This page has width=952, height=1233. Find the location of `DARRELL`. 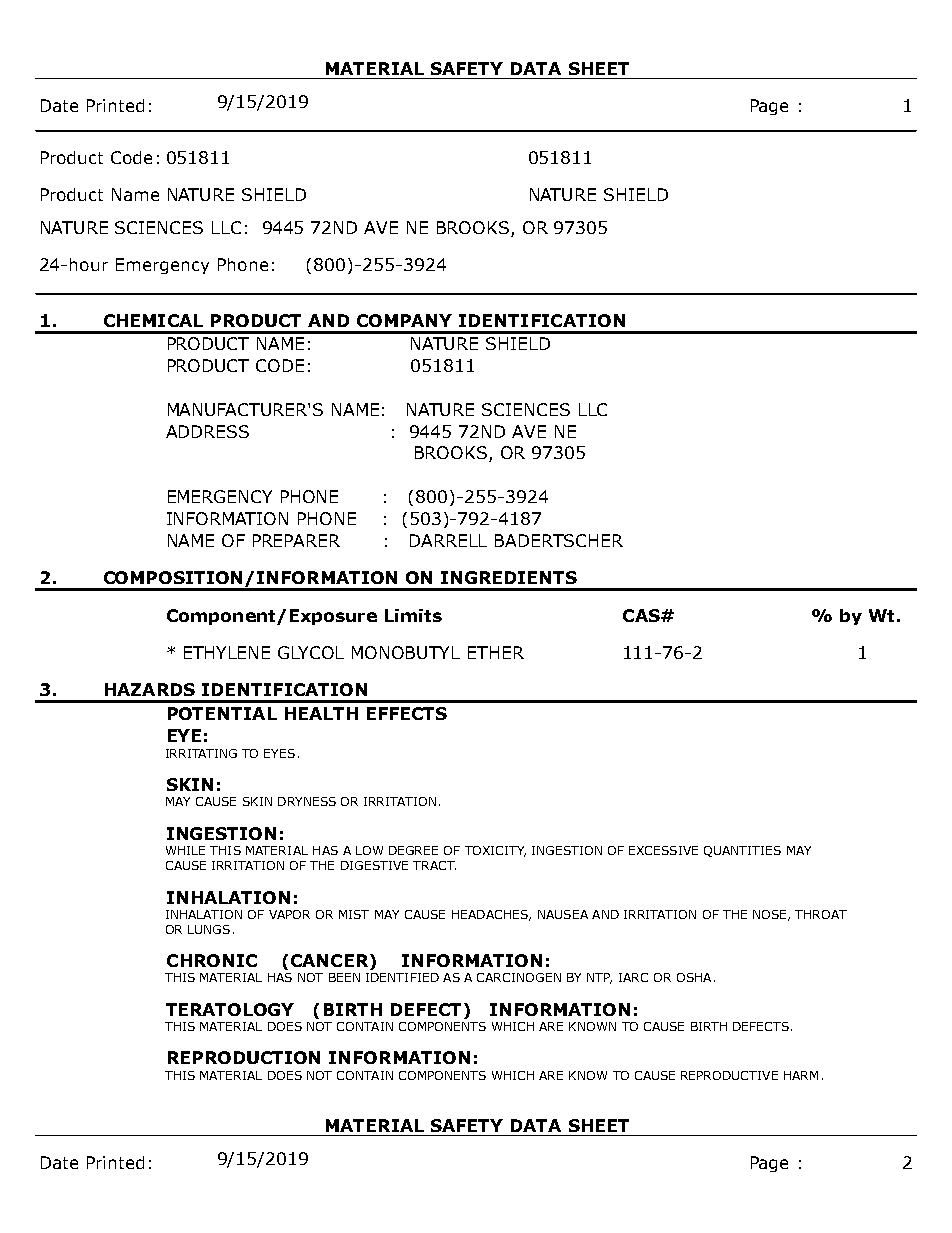

DARRELL is located at coordinates (448, 540).
